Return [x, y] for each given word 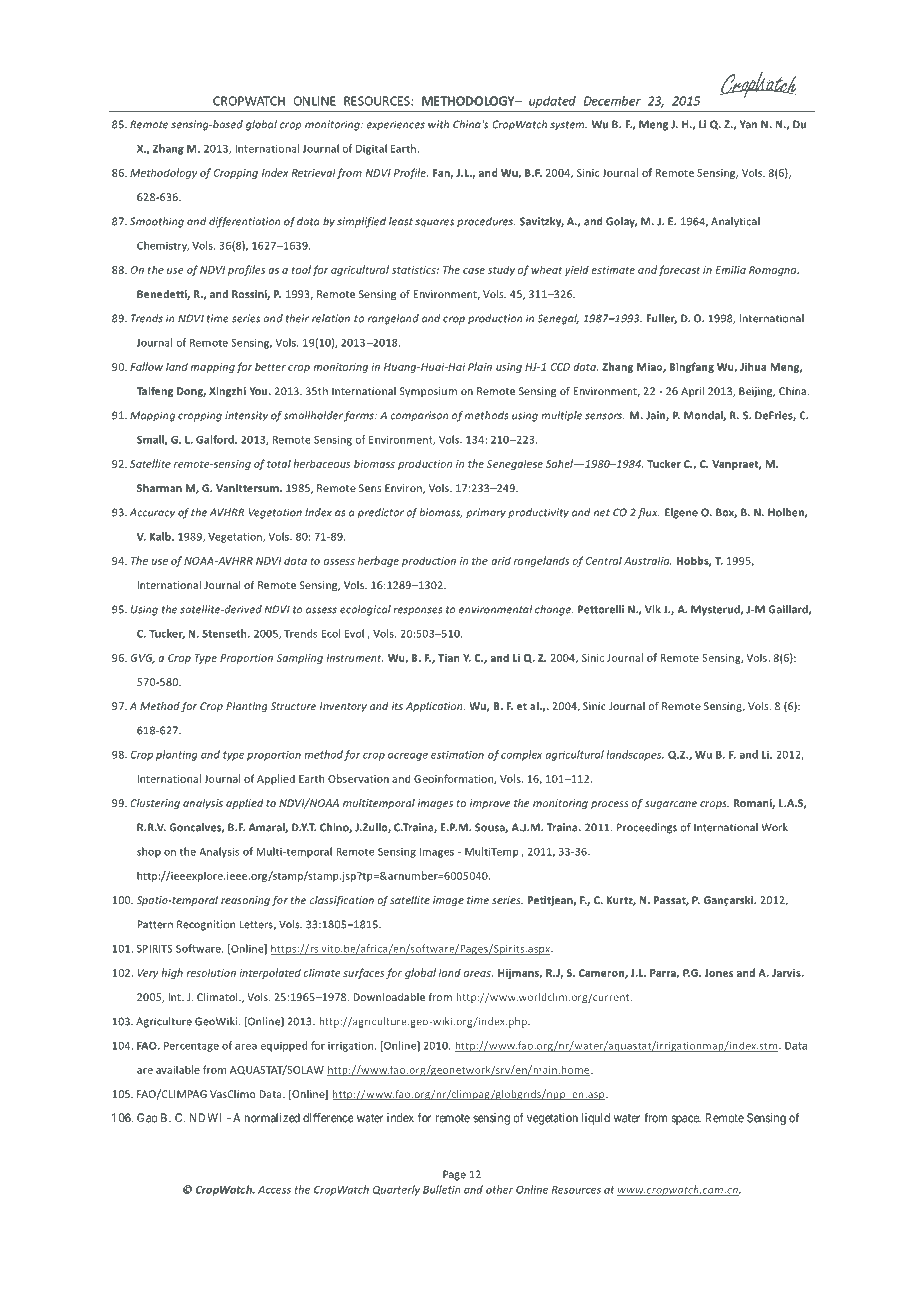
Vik [653, 609]
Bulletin [442, 1189]
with [438, 124]
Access [274, 1190]
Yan [748, 124]
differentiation [245, 222]
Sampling [300, 658]
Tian [449, 658]
